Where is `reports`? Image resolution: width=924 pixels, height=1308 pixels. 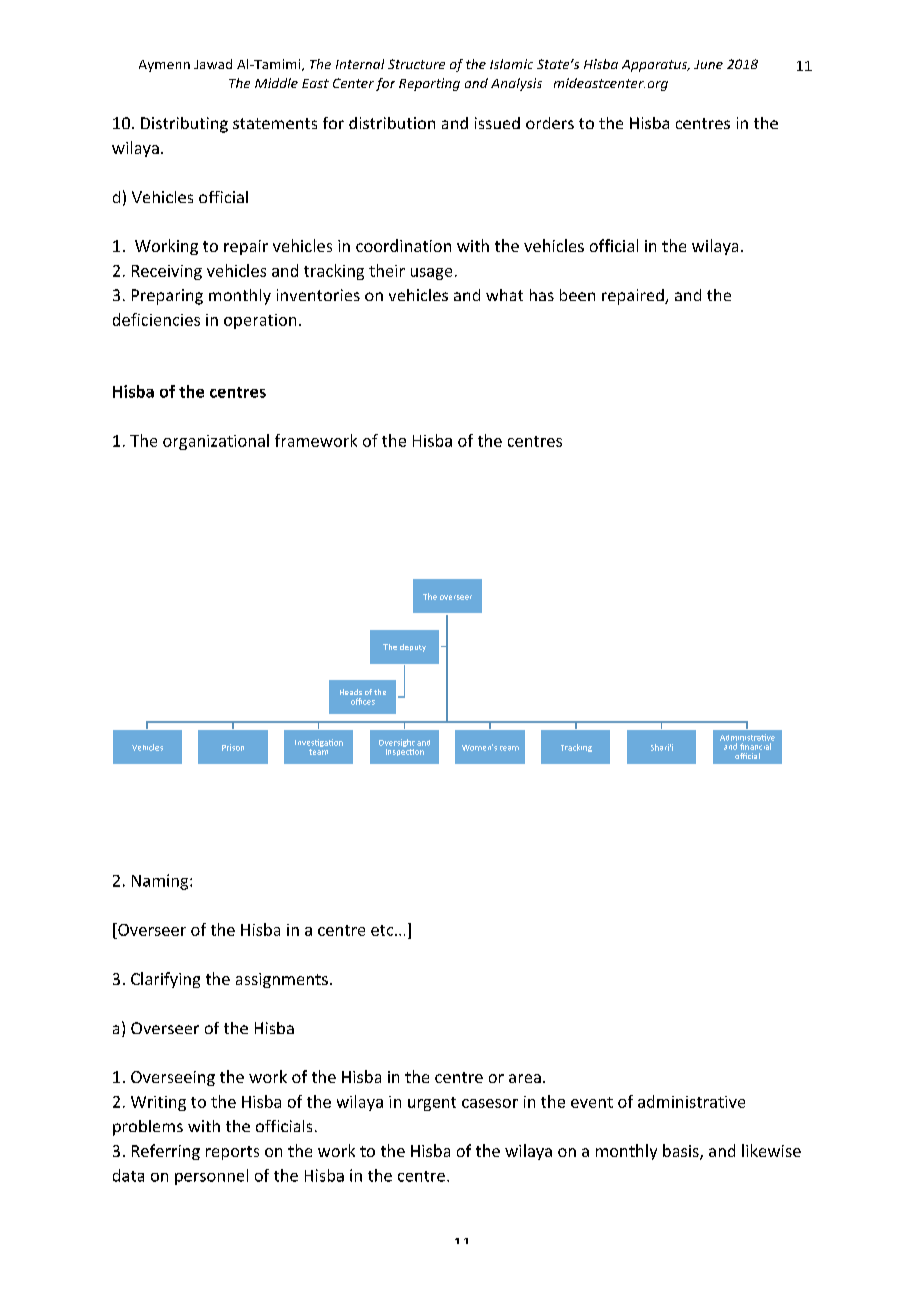 reports is located at coordinates (232, 1153).
